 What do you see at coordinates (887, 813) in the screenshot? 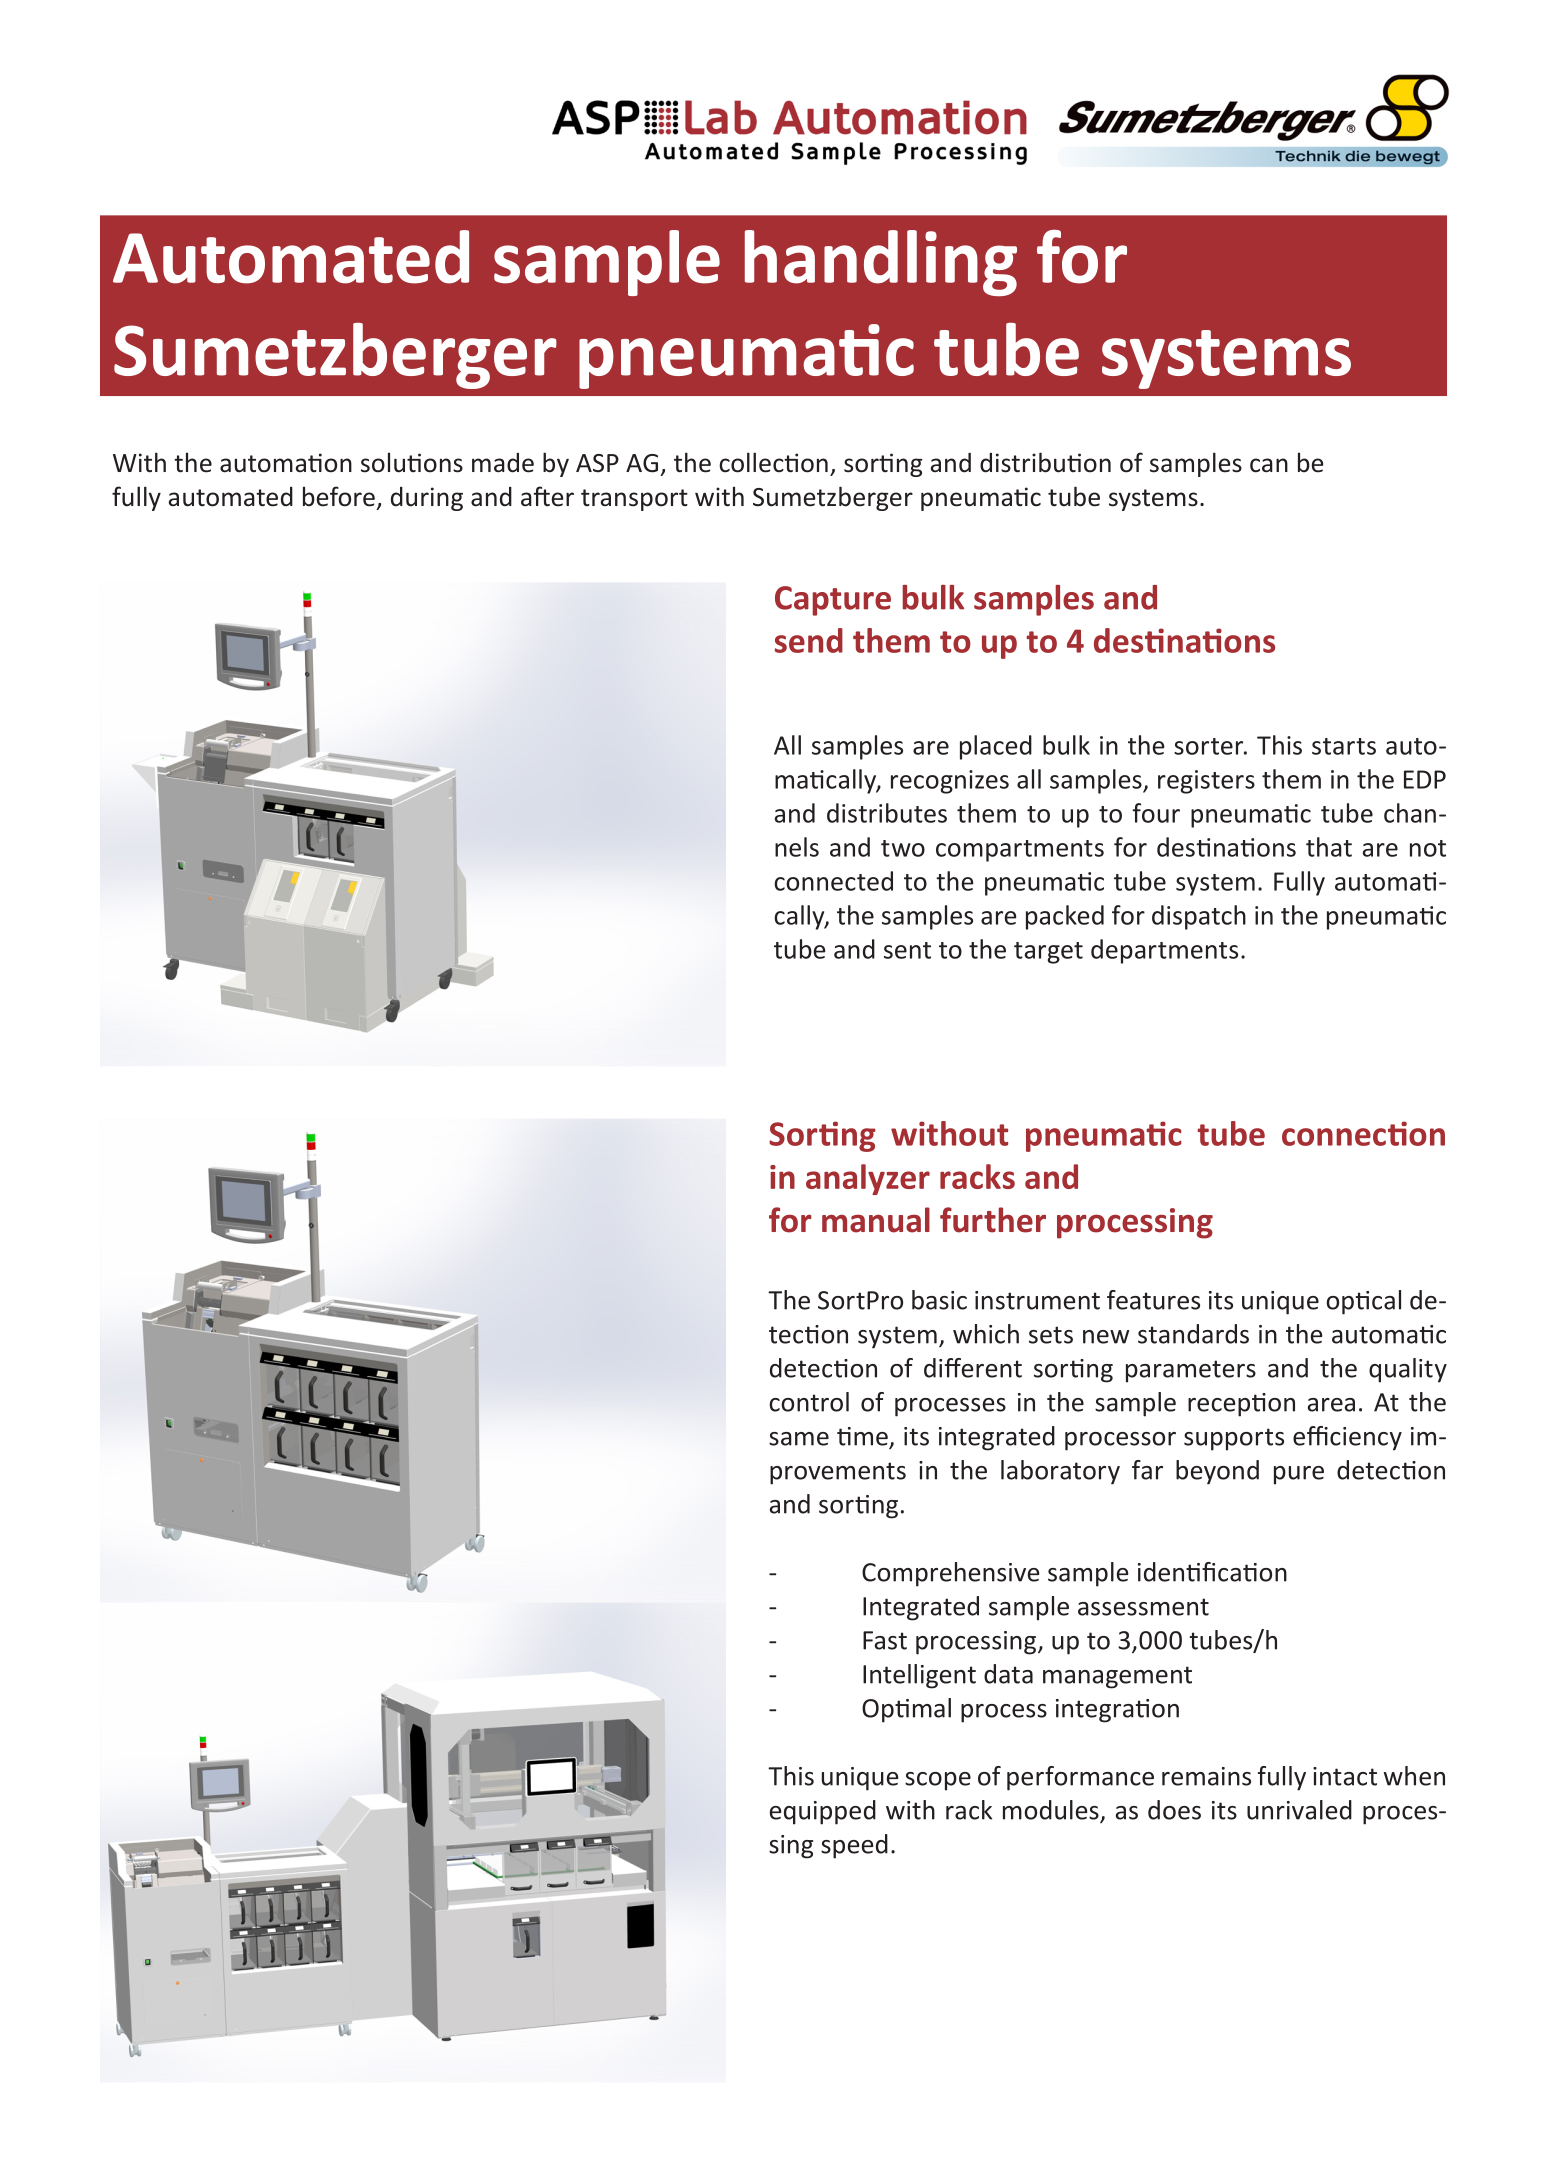
I see `distributes` at bounding box center [887, 813].
